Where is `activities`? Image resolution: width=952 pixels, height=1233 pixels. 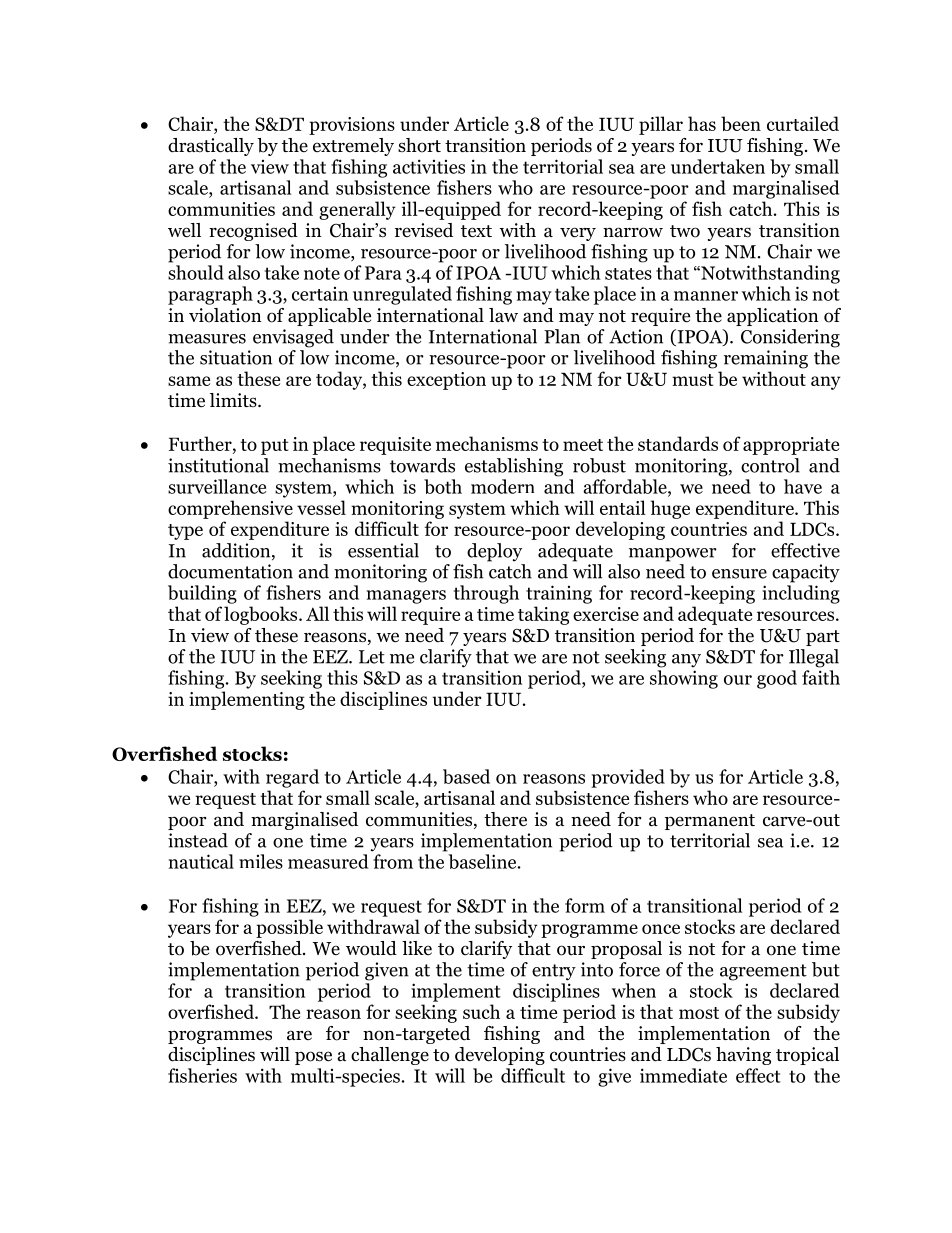
activities is located at coordinates (429, 166).
